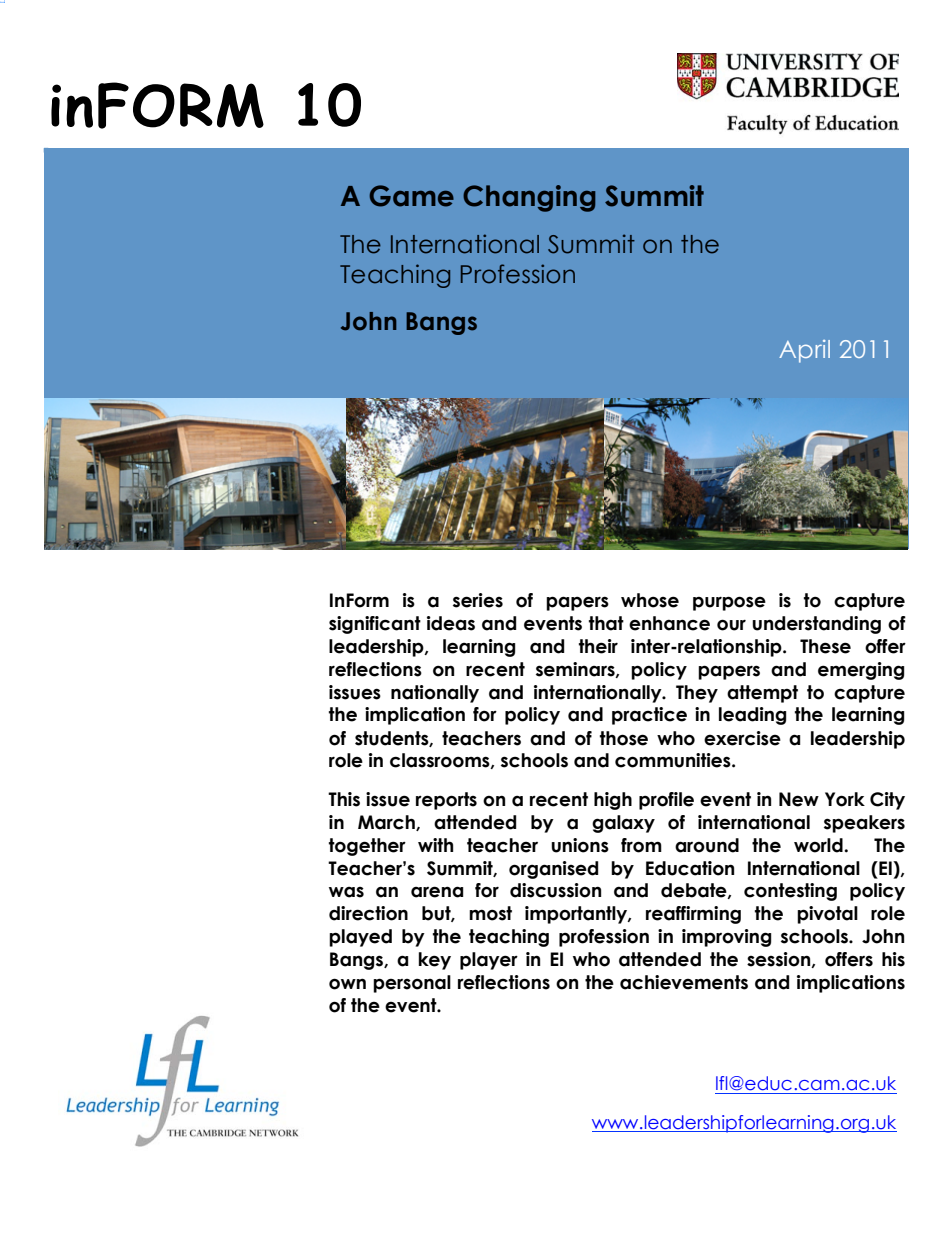  What do you see at coordinates (435, 961) in the screenshot?
I see `key` at bounding box center [435, 961].
